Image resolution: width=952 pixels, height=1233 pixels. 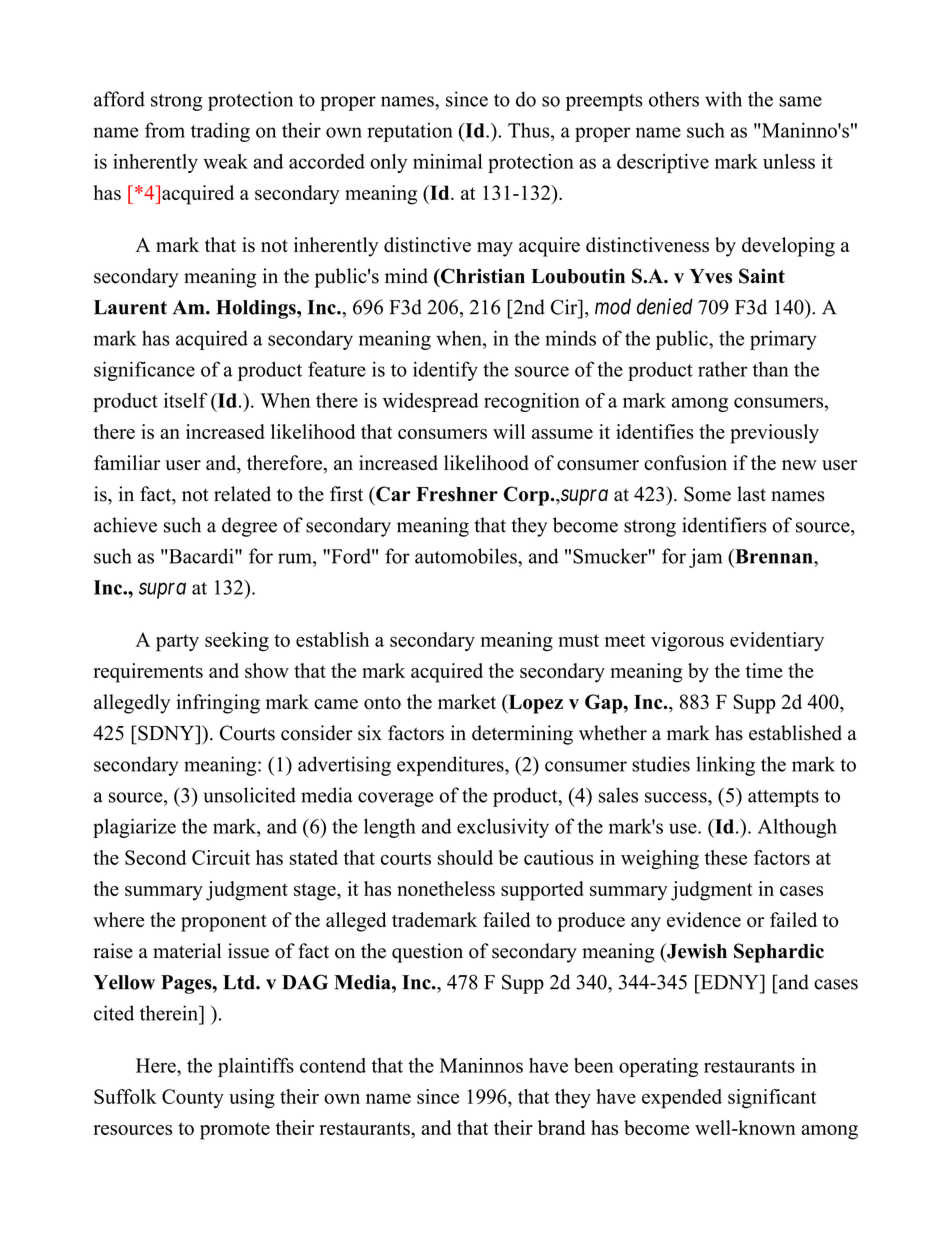 What do you see at coordinates (561, 1127) in the document?
I see `brand` at bounding box center [561, 1127].
